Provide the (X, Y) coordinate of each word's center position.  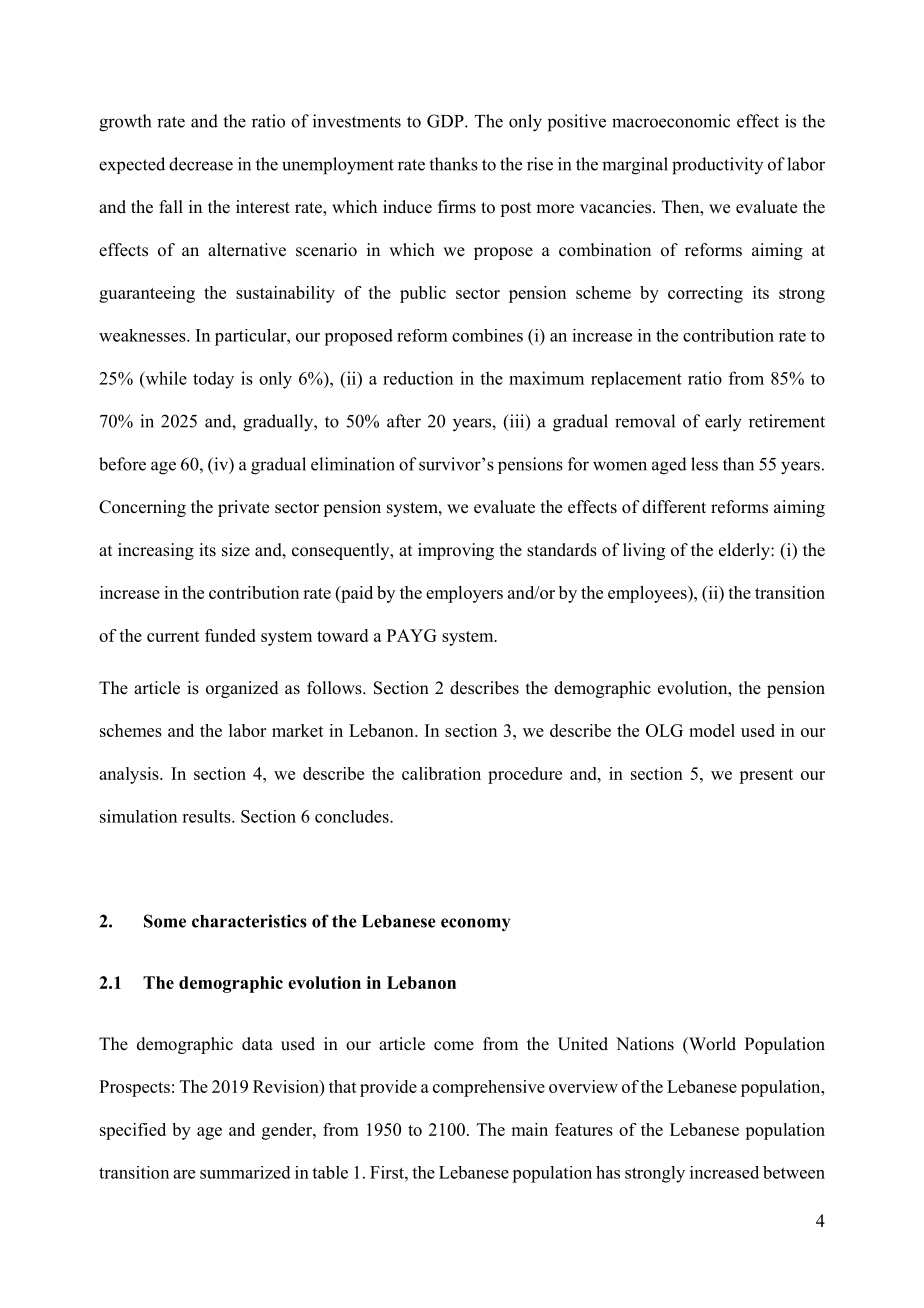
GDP (446, 121)
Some (165, 921)
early (723, 423)
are (184, 1174)
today (213, 380)
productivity (717, 166)
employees (648, 594)
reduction (418, 378)
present (766, 776)
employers (464, 594)
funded (230, 635)
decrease (201, 164)
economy (475, 925)
